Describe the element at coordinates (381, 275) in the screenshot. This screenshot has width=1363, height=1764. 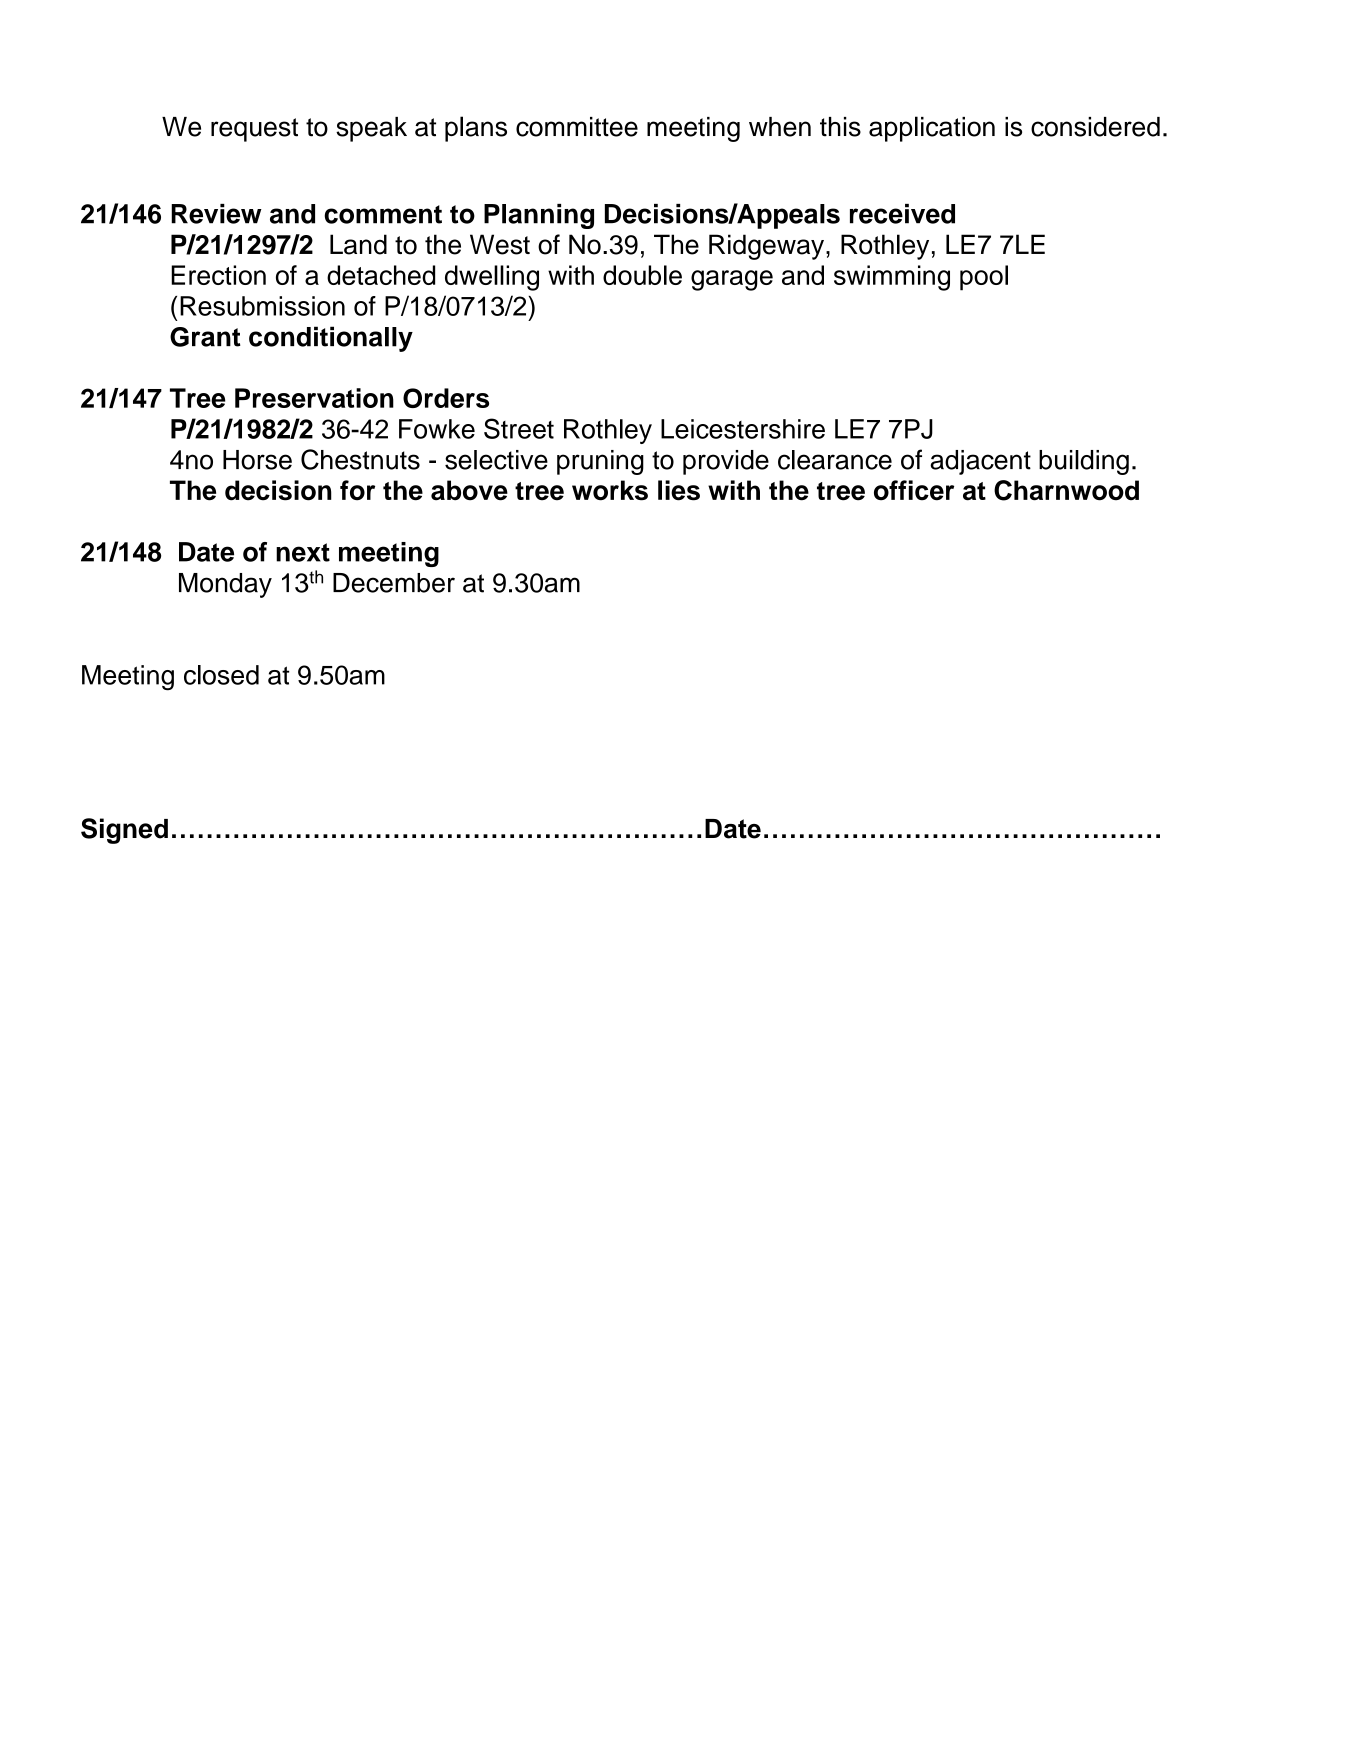
I see `detached` at that location.
